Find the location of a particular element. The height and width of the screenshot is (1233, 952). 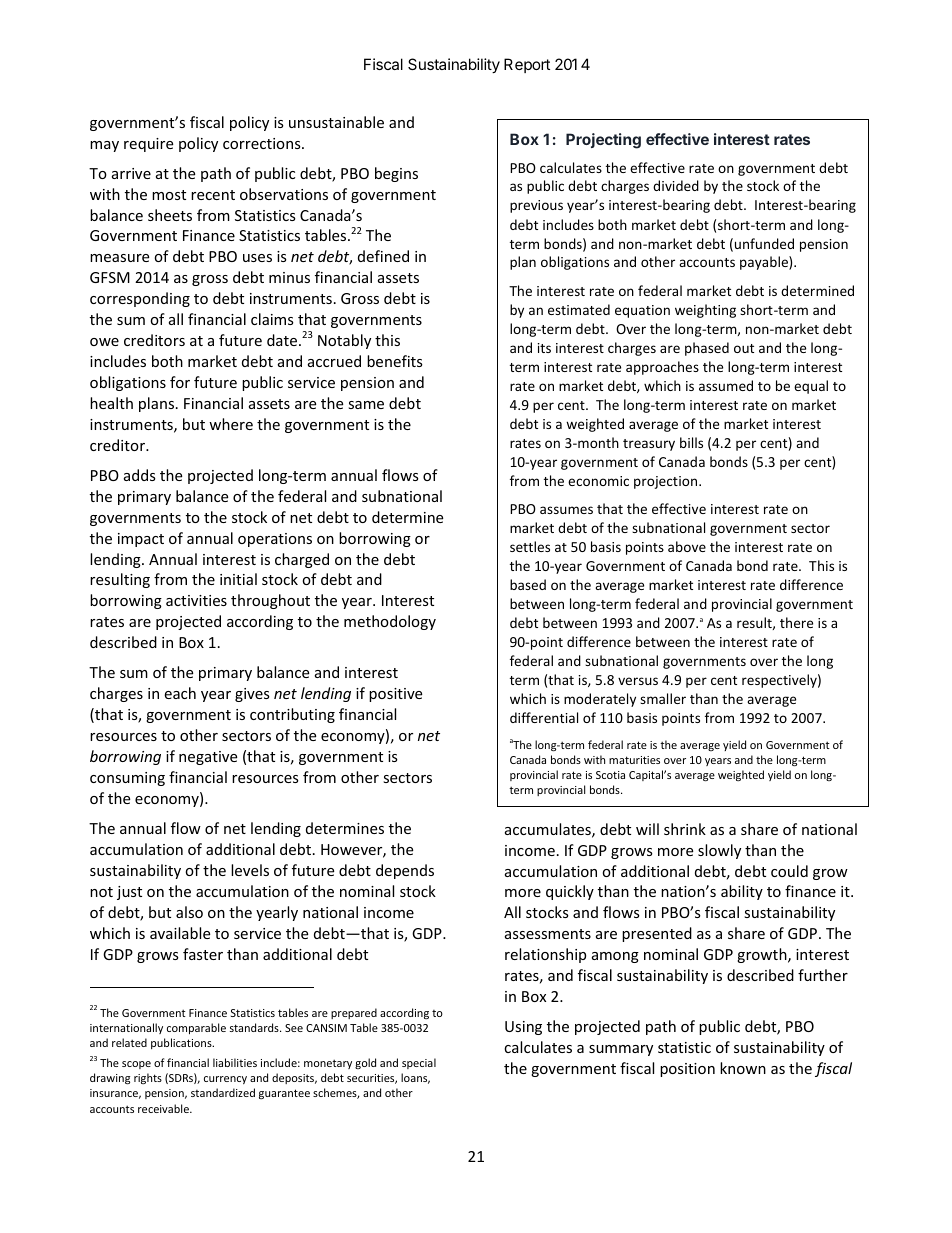

differential is located at coordinates (544, 717).
